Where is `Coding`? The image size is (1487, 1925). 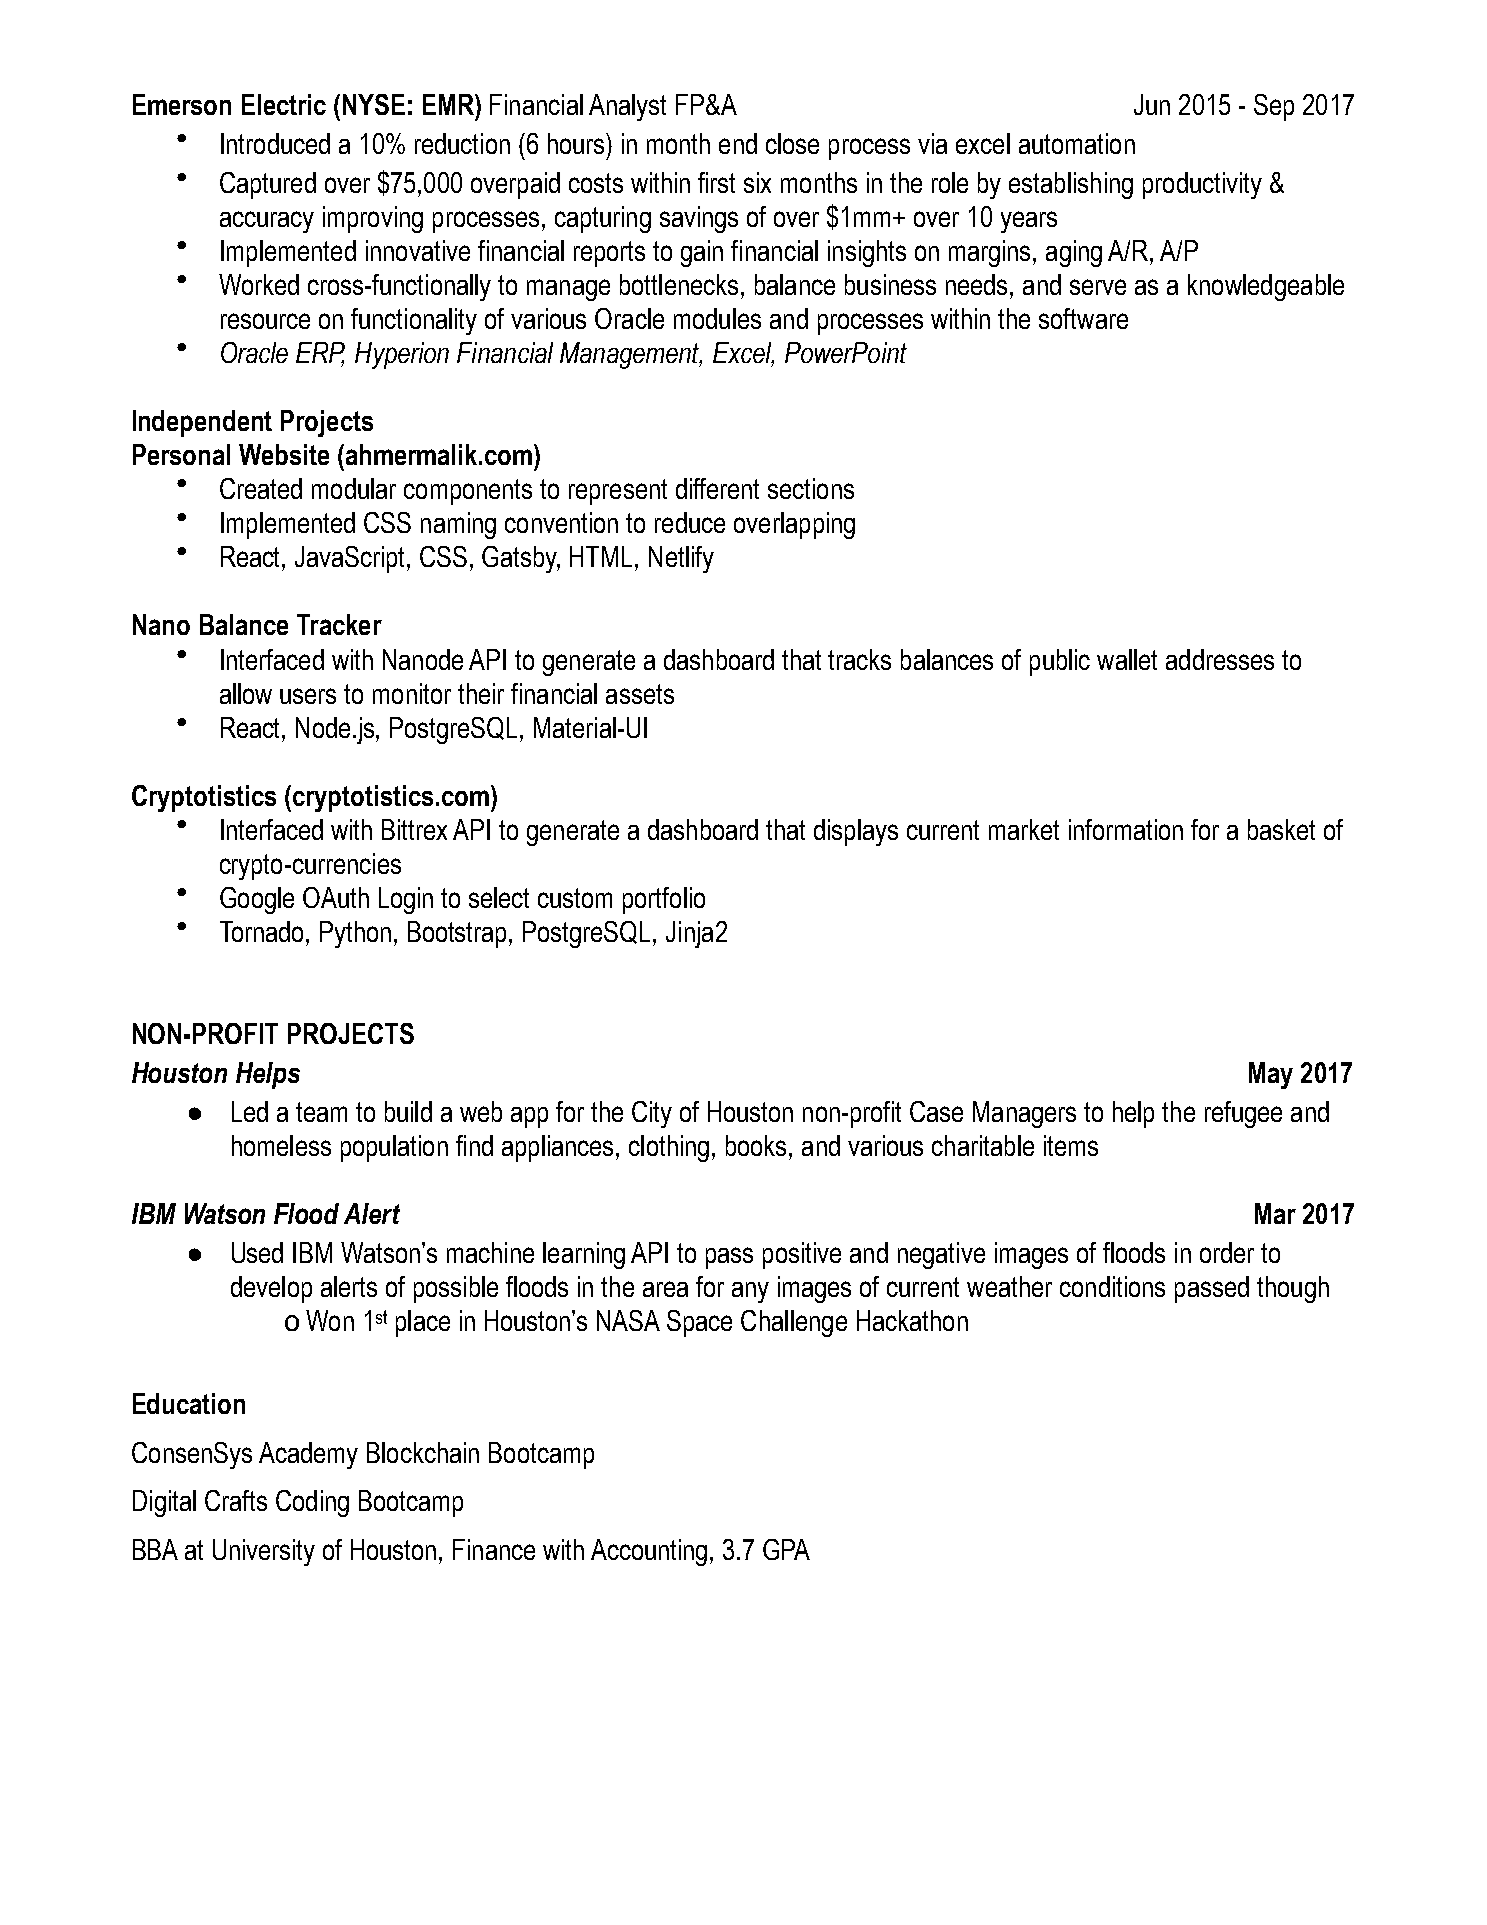 Coding is located at coordinates (312, 1503).
